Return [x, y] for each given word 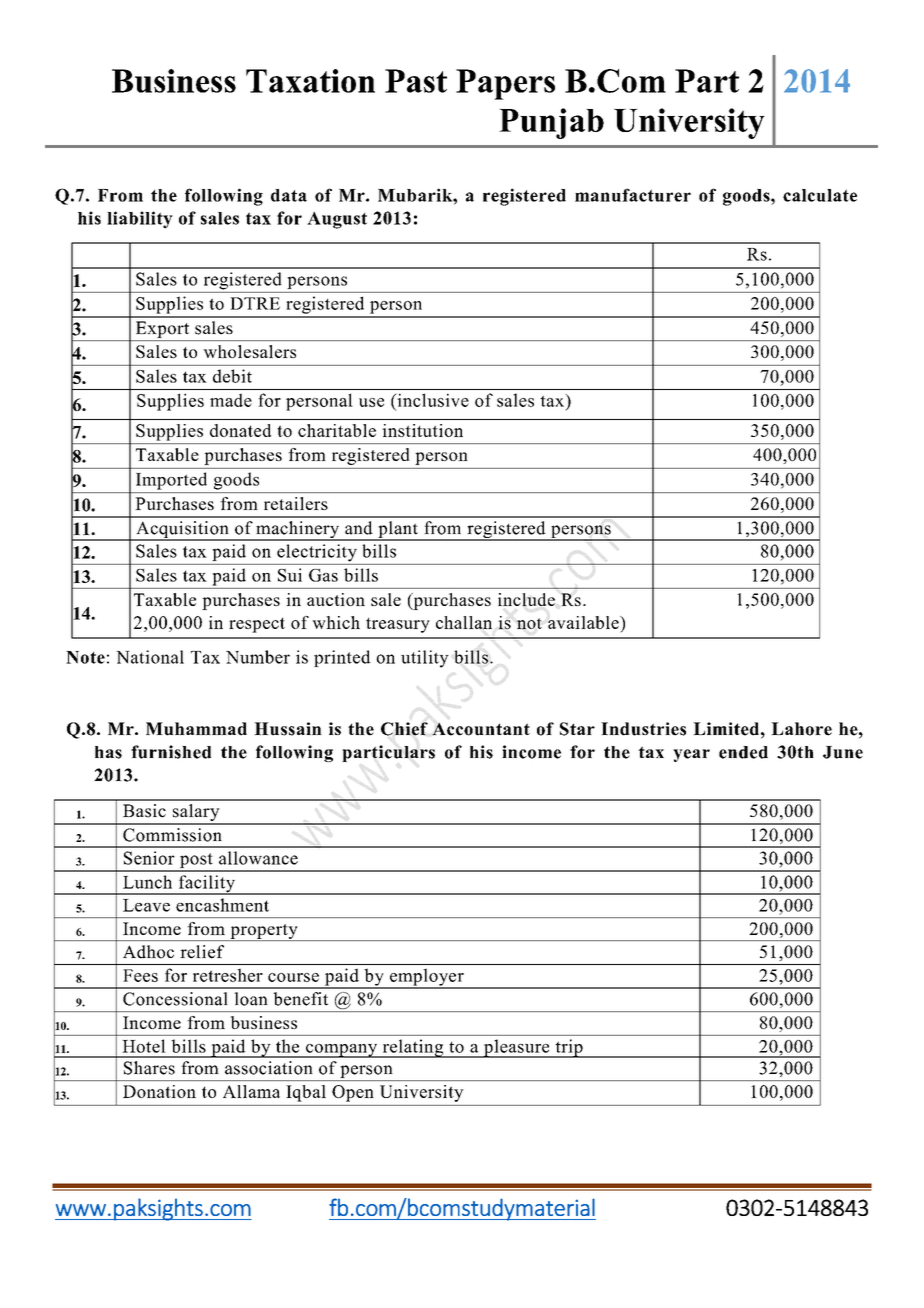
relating [413, 1048]
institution [423, 430]
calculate [820, 195]
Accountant [481, 729]
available [584, 622]
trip [569, 1048]
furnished [171, 752]
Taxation [310, 81]
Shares [149, 1068]
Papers [505, 84]
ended [743, 752]
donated [240, 430]
